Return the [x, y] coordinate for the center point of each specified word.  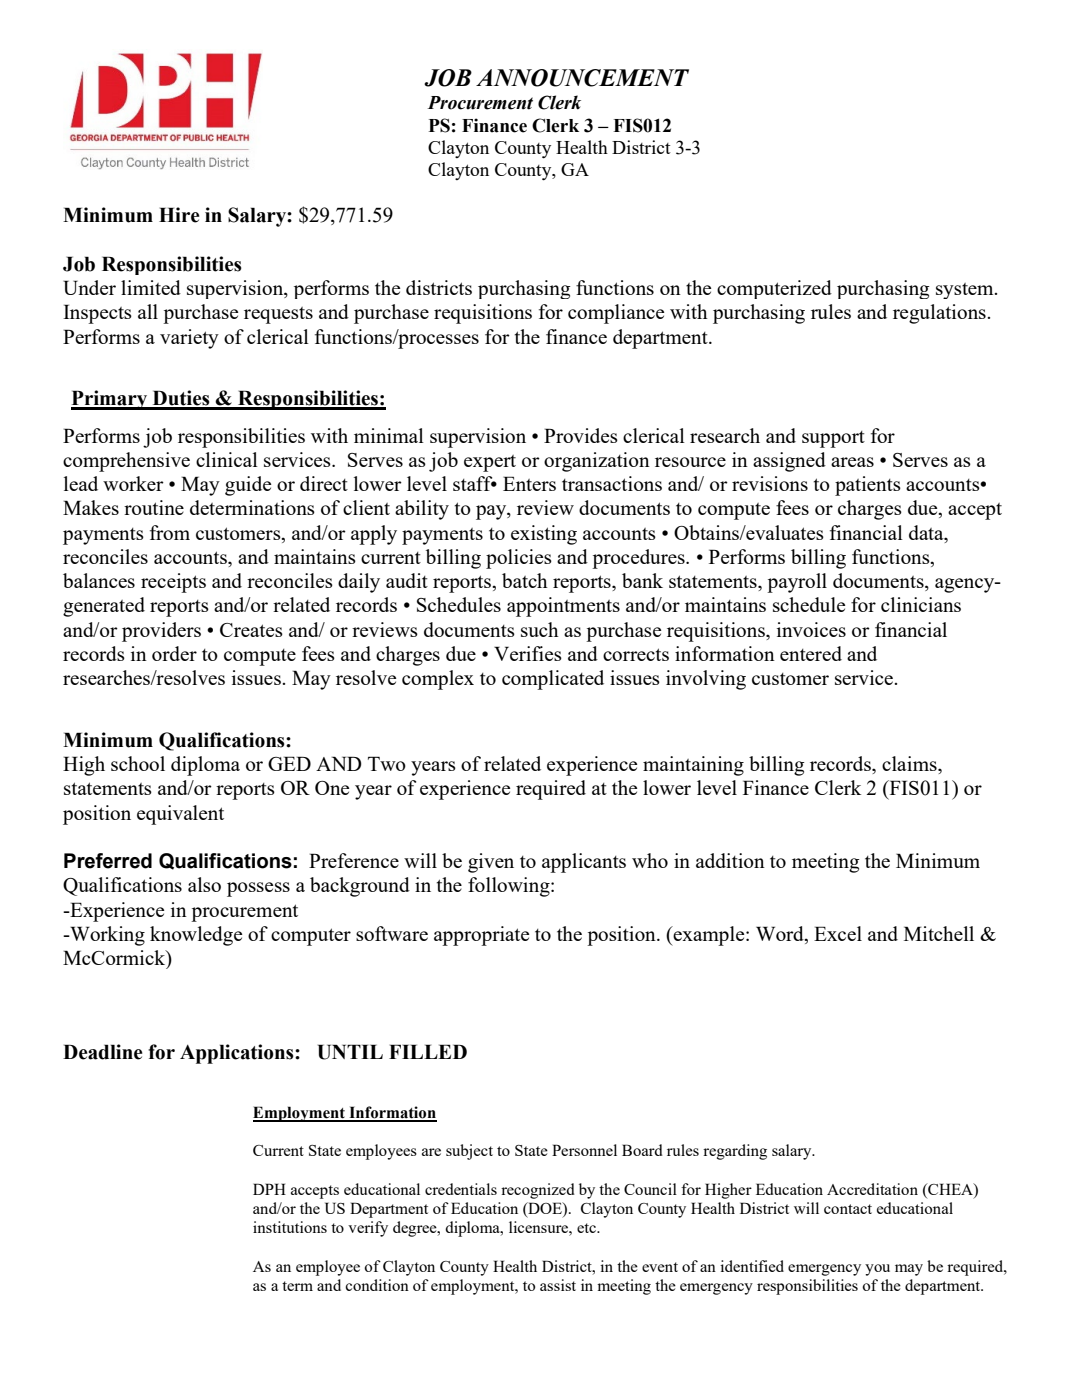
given [491, 863]
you [877, 1270]
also [204, 884]
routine [154, 507]
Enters [529, 483]
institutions [290, 1227]
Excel [838, 933]
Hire [179, 215]
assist [558, 1285]
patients [868, 486]
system [966, 291]
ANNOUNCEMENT [582, 78]
